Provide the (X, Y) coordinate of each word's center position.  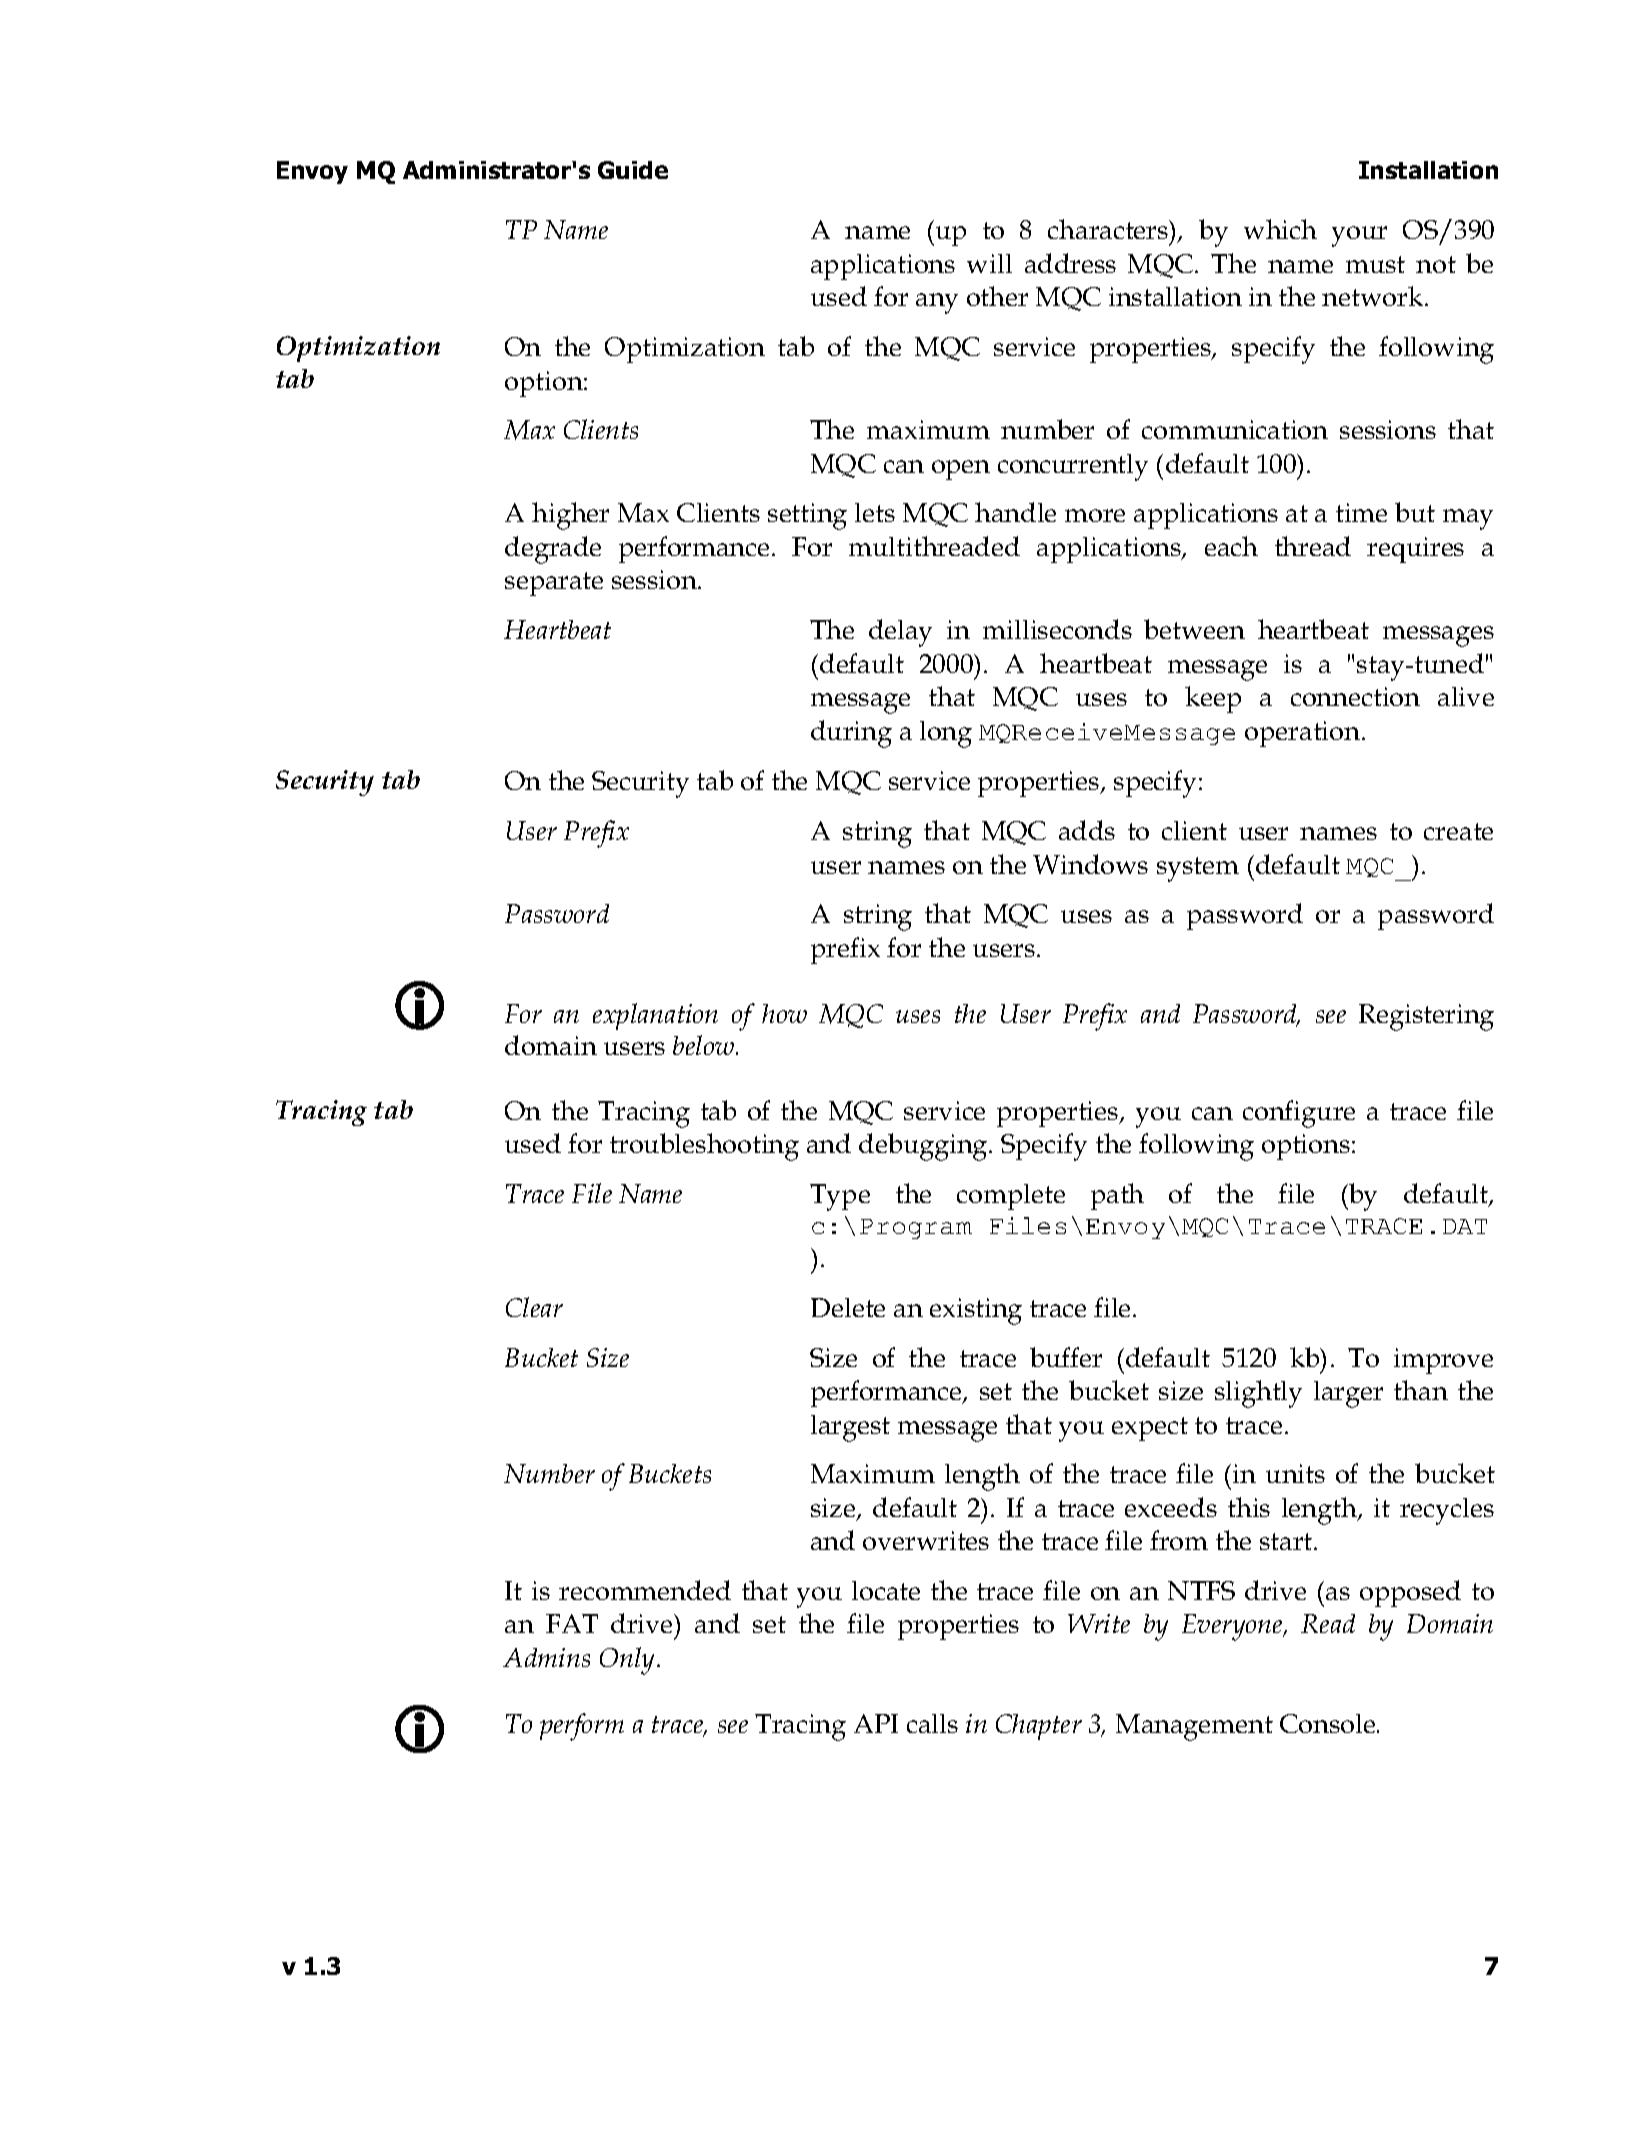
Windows (1090, 864)
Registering (1426, 1017)
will (989, 263)
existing (976, 1311)
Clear (534, 1307)
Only (629, 1661)
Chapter (1039, 1727)
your (1359, 236)
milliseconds (1057, 629)
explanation (655, 1016)
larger (1348, 1394)
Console (1329, 1723)
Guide (633, 170)
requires (1415, 550)
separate (554, 584)
